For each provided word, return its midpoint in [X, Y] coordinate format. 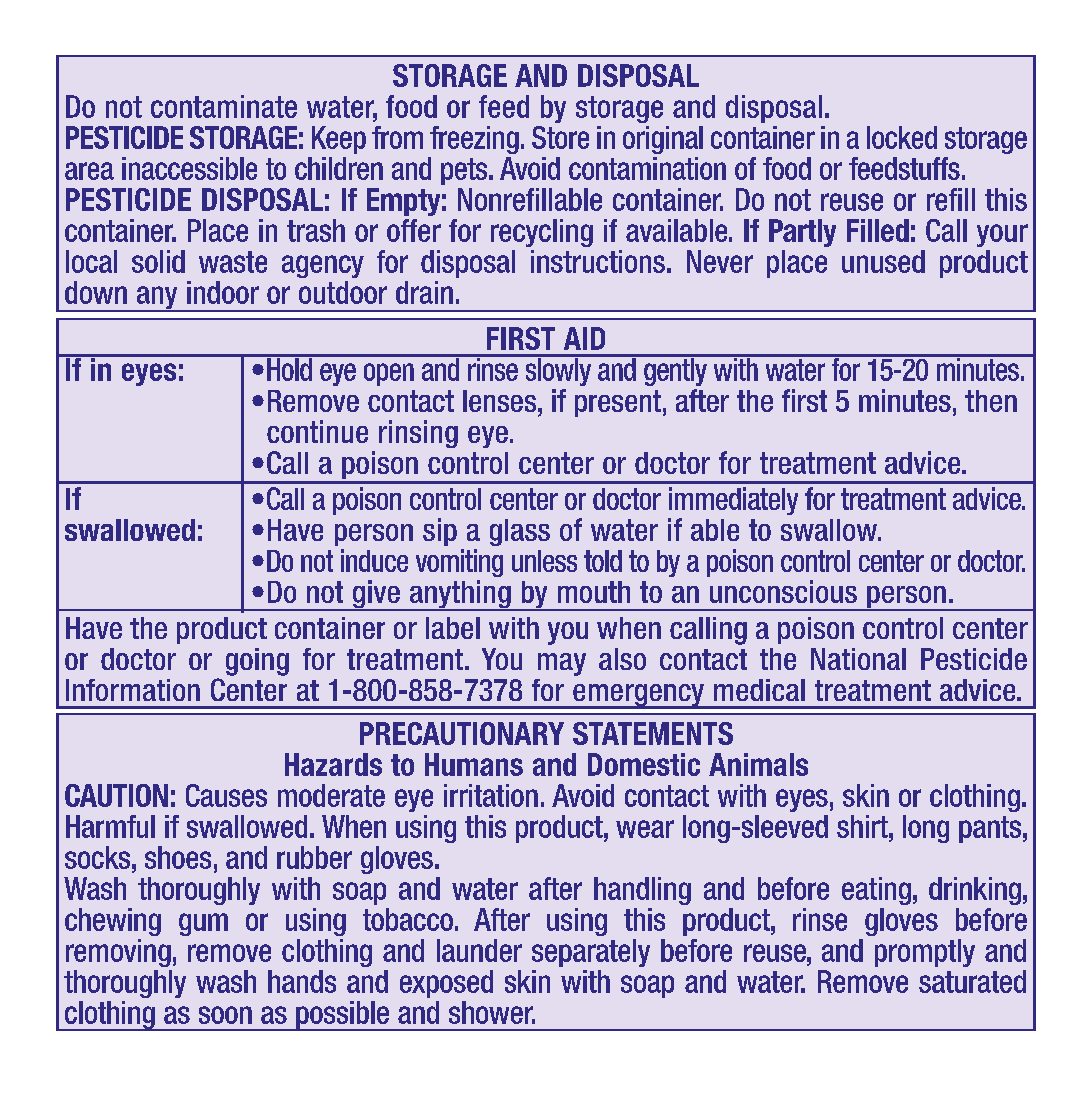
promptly [925, 953]
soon [225, 1015]
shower [492, 1012]
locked [902, 137]
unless [544, 561]
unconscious [783, 591]
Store [560, 137]
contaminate [224, 106]
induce [374, 560]
